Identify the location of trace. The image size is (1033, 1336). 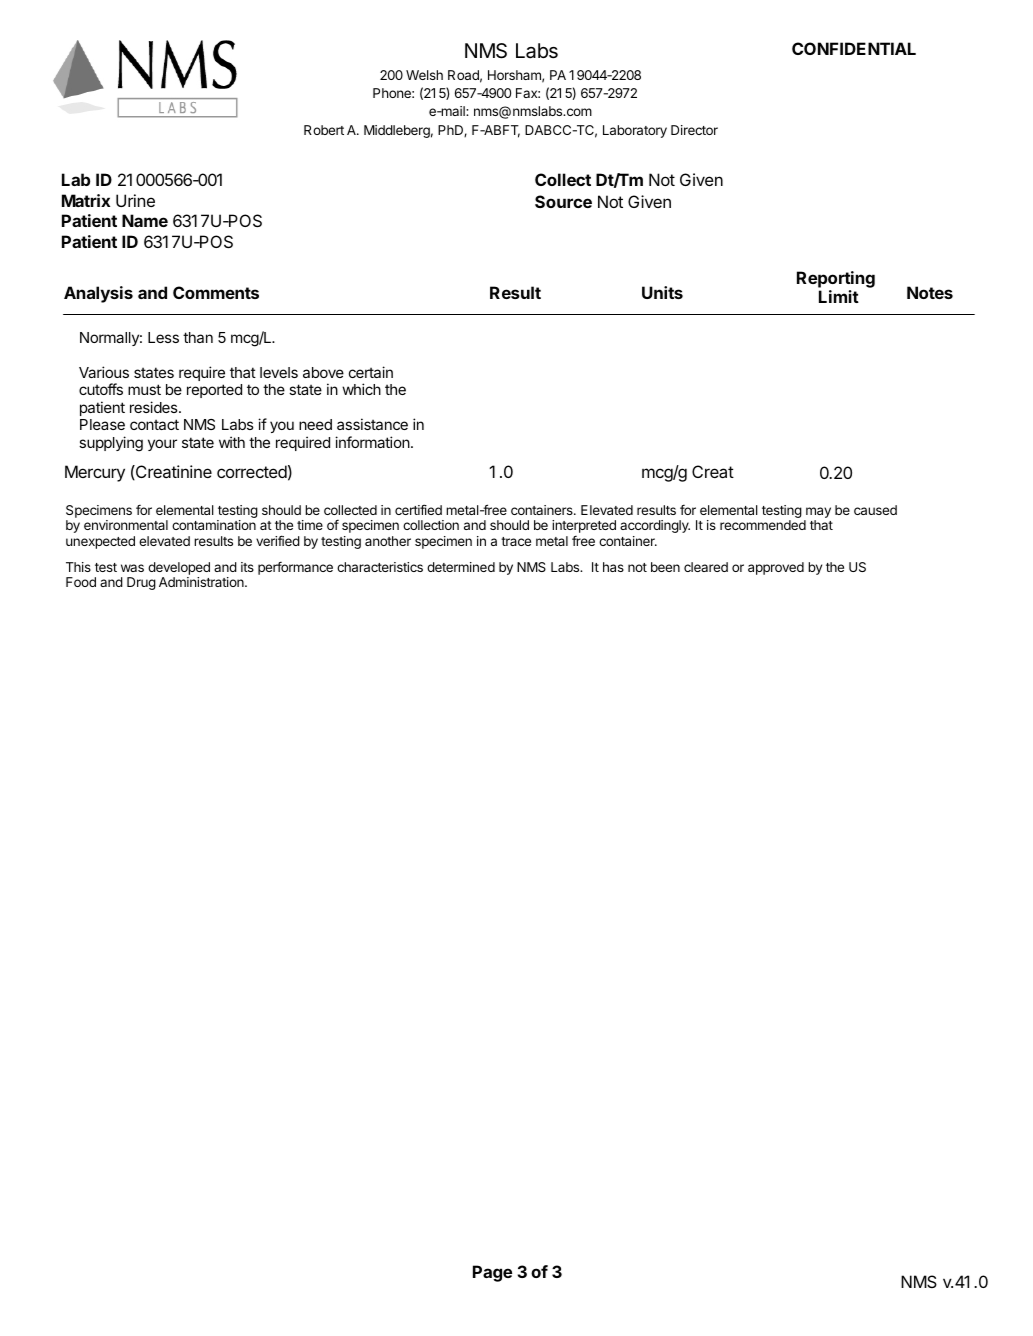
(516, 541).
